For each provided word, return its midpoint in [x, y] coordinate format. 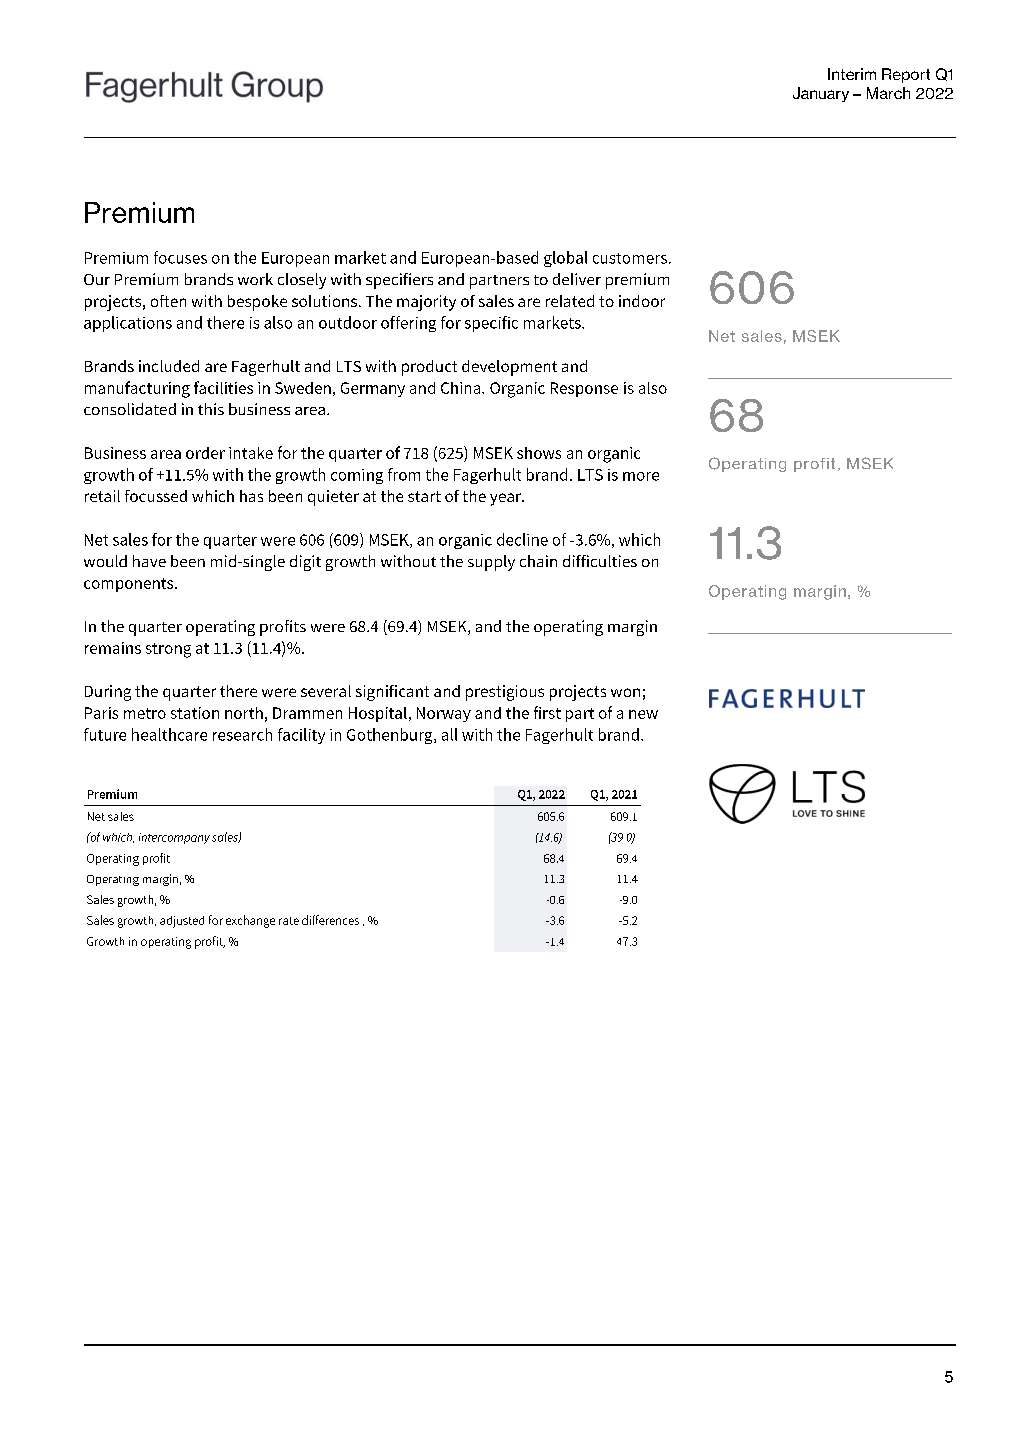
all [449, 734]
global [565, 259]
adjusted [182, 922]
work [255, 279]
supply [491, 563]
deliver [577, 279]
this [211, 409]
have [149, 561]
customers [630, 258]
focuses [180, 257]
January [821, 94]
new [643, 714]
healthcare [169, 734]
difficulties [600, 561]
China [462, 388]
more [641, 476]
